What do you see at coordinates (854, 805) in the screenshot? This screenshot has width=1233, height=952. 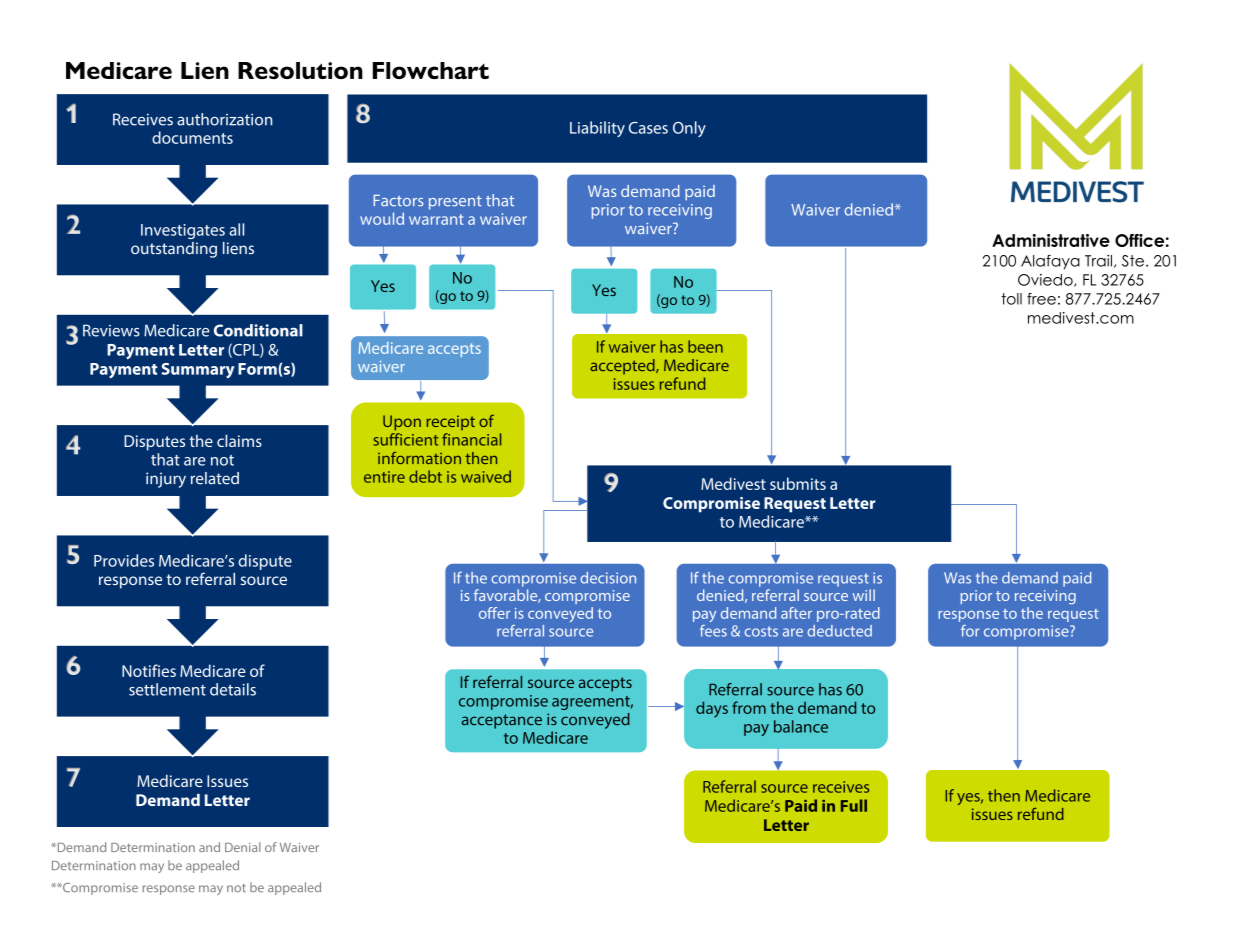 I see `Full` at bounding box center [854, 805].
